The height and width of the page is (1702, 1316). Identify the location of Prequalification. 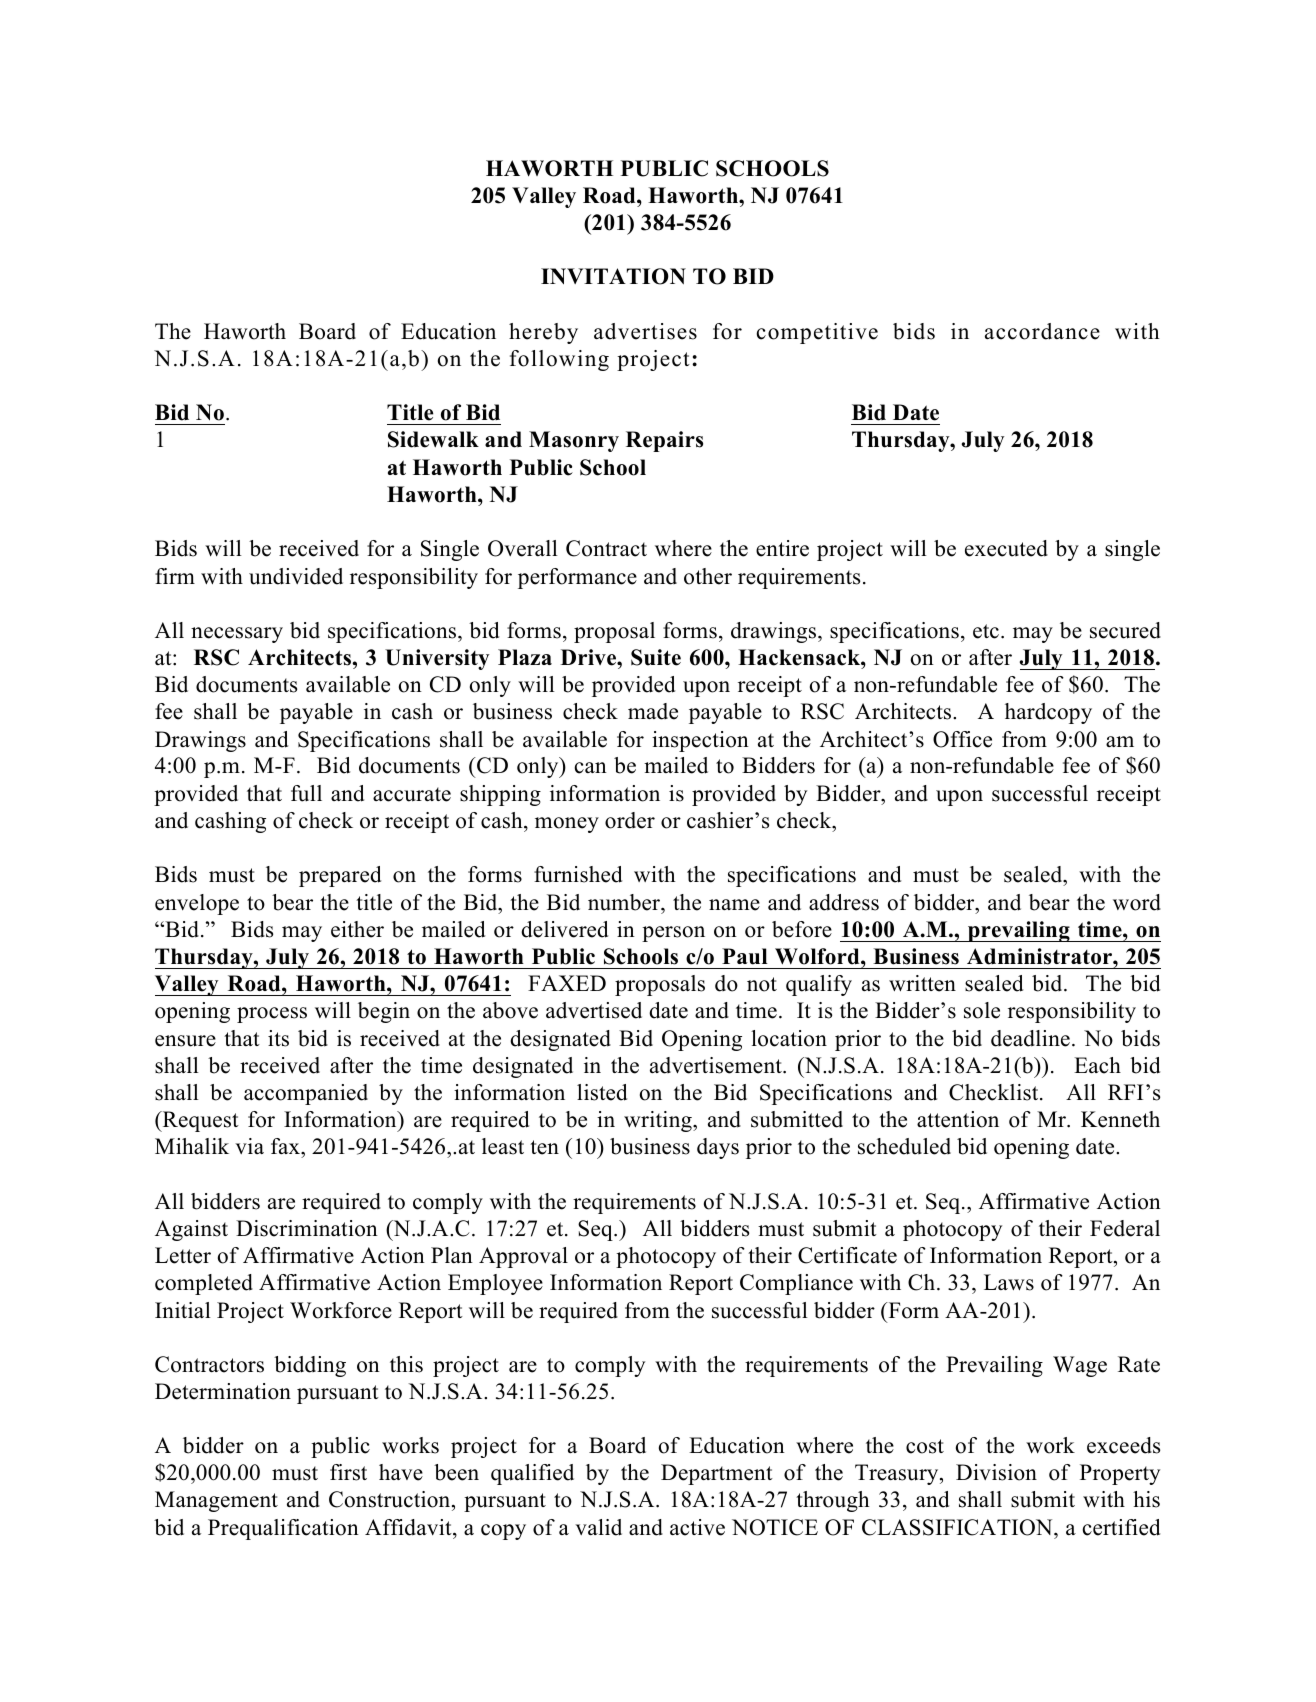
(283, 1529).
